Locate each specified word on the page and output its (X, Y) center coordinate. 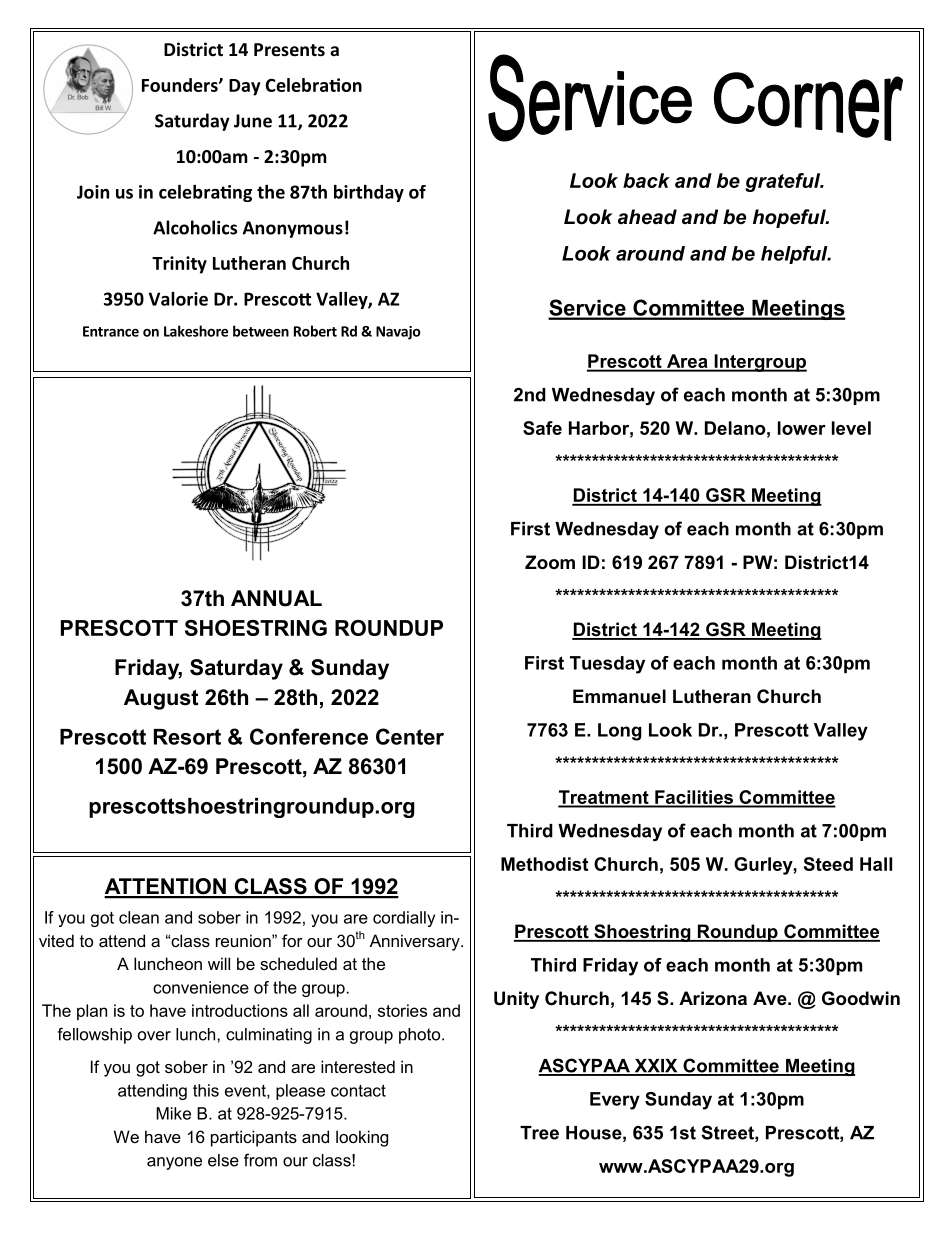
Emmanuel (619, 696)
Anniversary (416, 942)
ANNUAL (276, 598)
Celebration (313, 85)
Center (410, 736)
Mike (173, 1113)
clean (139, 917)
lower (802, 428)
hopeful (790, 218)
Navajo (398, 333)
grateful (784, 182)
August (161, 699)
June (253, 121)
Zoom (550, 562)
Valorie (178, 299)
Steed (828, 864)
